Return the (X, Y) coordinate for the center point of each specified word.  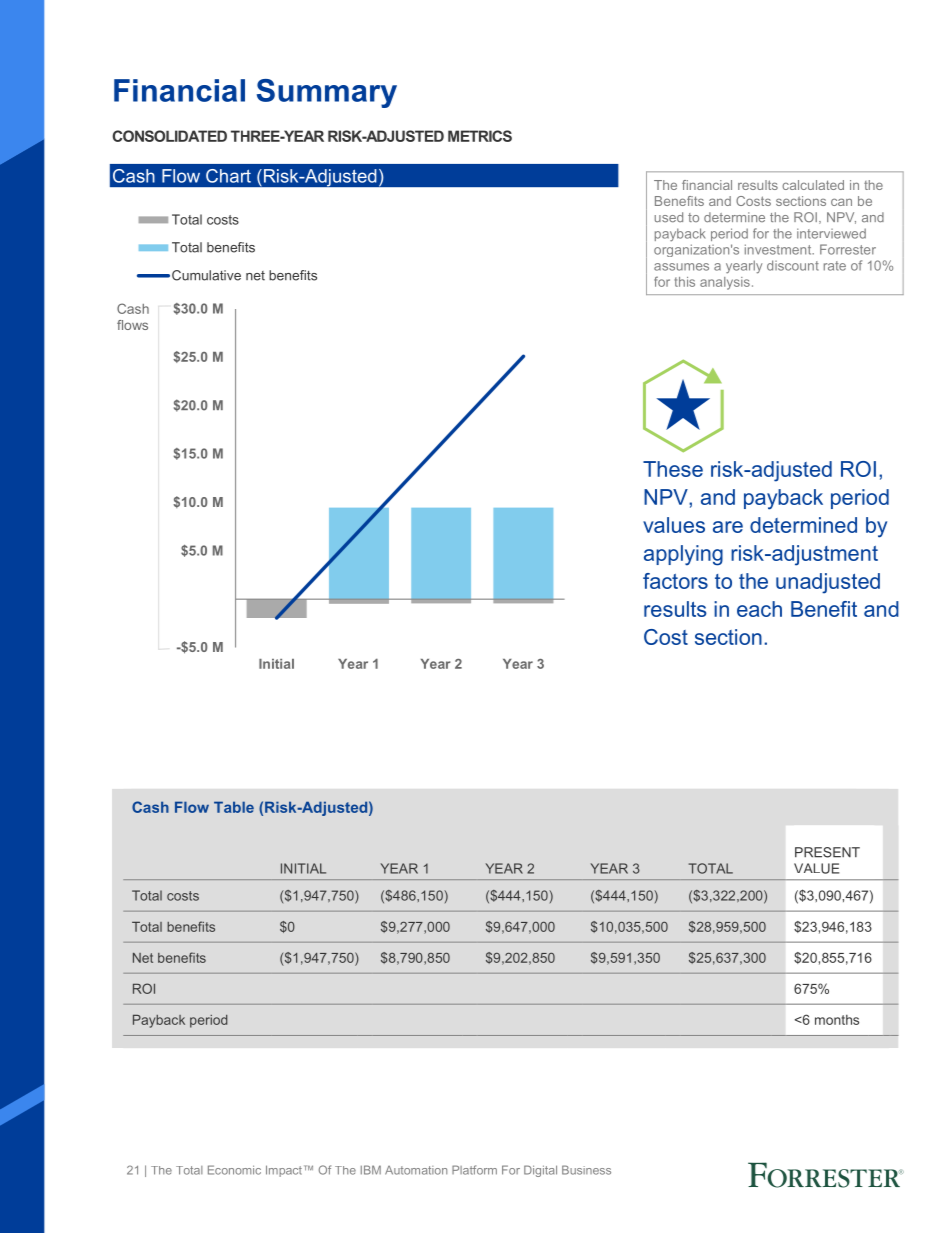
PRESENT (827, 852)
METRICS (480, 136)
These (673, 469)
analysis (725, 283)
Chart (228, 176)
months (837, 1020)
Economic (234, 1170)
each (759, 609)
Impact (284, 1171)
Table (234, 807)
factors (675, 581)
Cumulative (206, 275)
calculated (813, 185)
